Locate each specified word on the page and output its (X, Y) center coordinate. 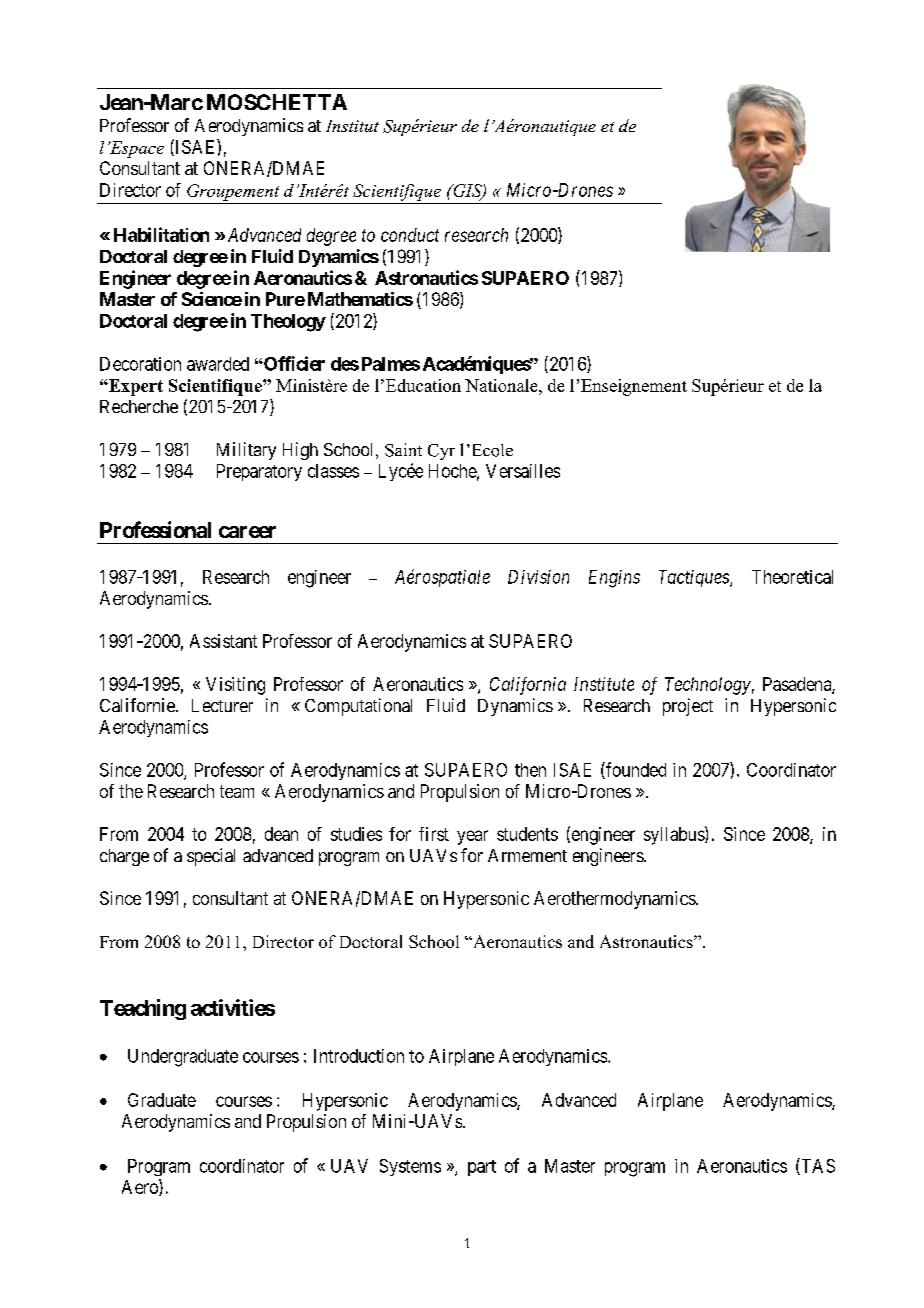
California (528, 686)
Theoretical (792, 577)
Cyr (441, 452)
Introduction (359, 1056)
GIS (467, 191)
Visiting (235, 686)
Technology (708, 686)
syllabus (675, 835)
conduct (410, 235)
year (472, 837)
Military (246, 451)
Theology (288, 323)
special (211, 857)
